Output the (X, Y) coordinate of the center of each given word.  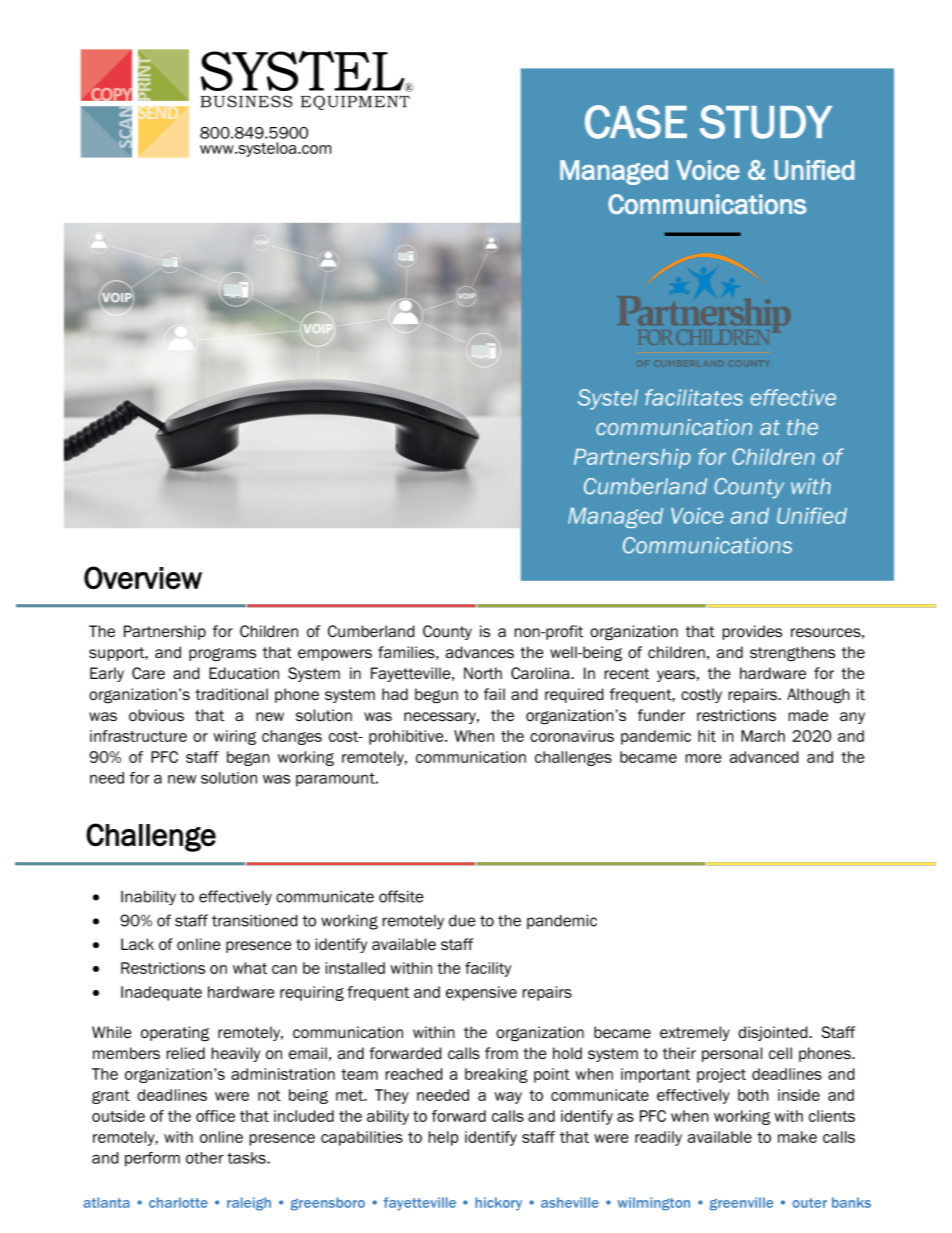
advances (480, 652)
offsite (401, 896)
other (205, 1158)
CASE (636, 122)
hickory (498, 1204)
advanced (764, 757)
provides (752, 632)
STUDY (765, 122)
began (248, 758)
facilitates (694, 397)
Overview (143, 577)
